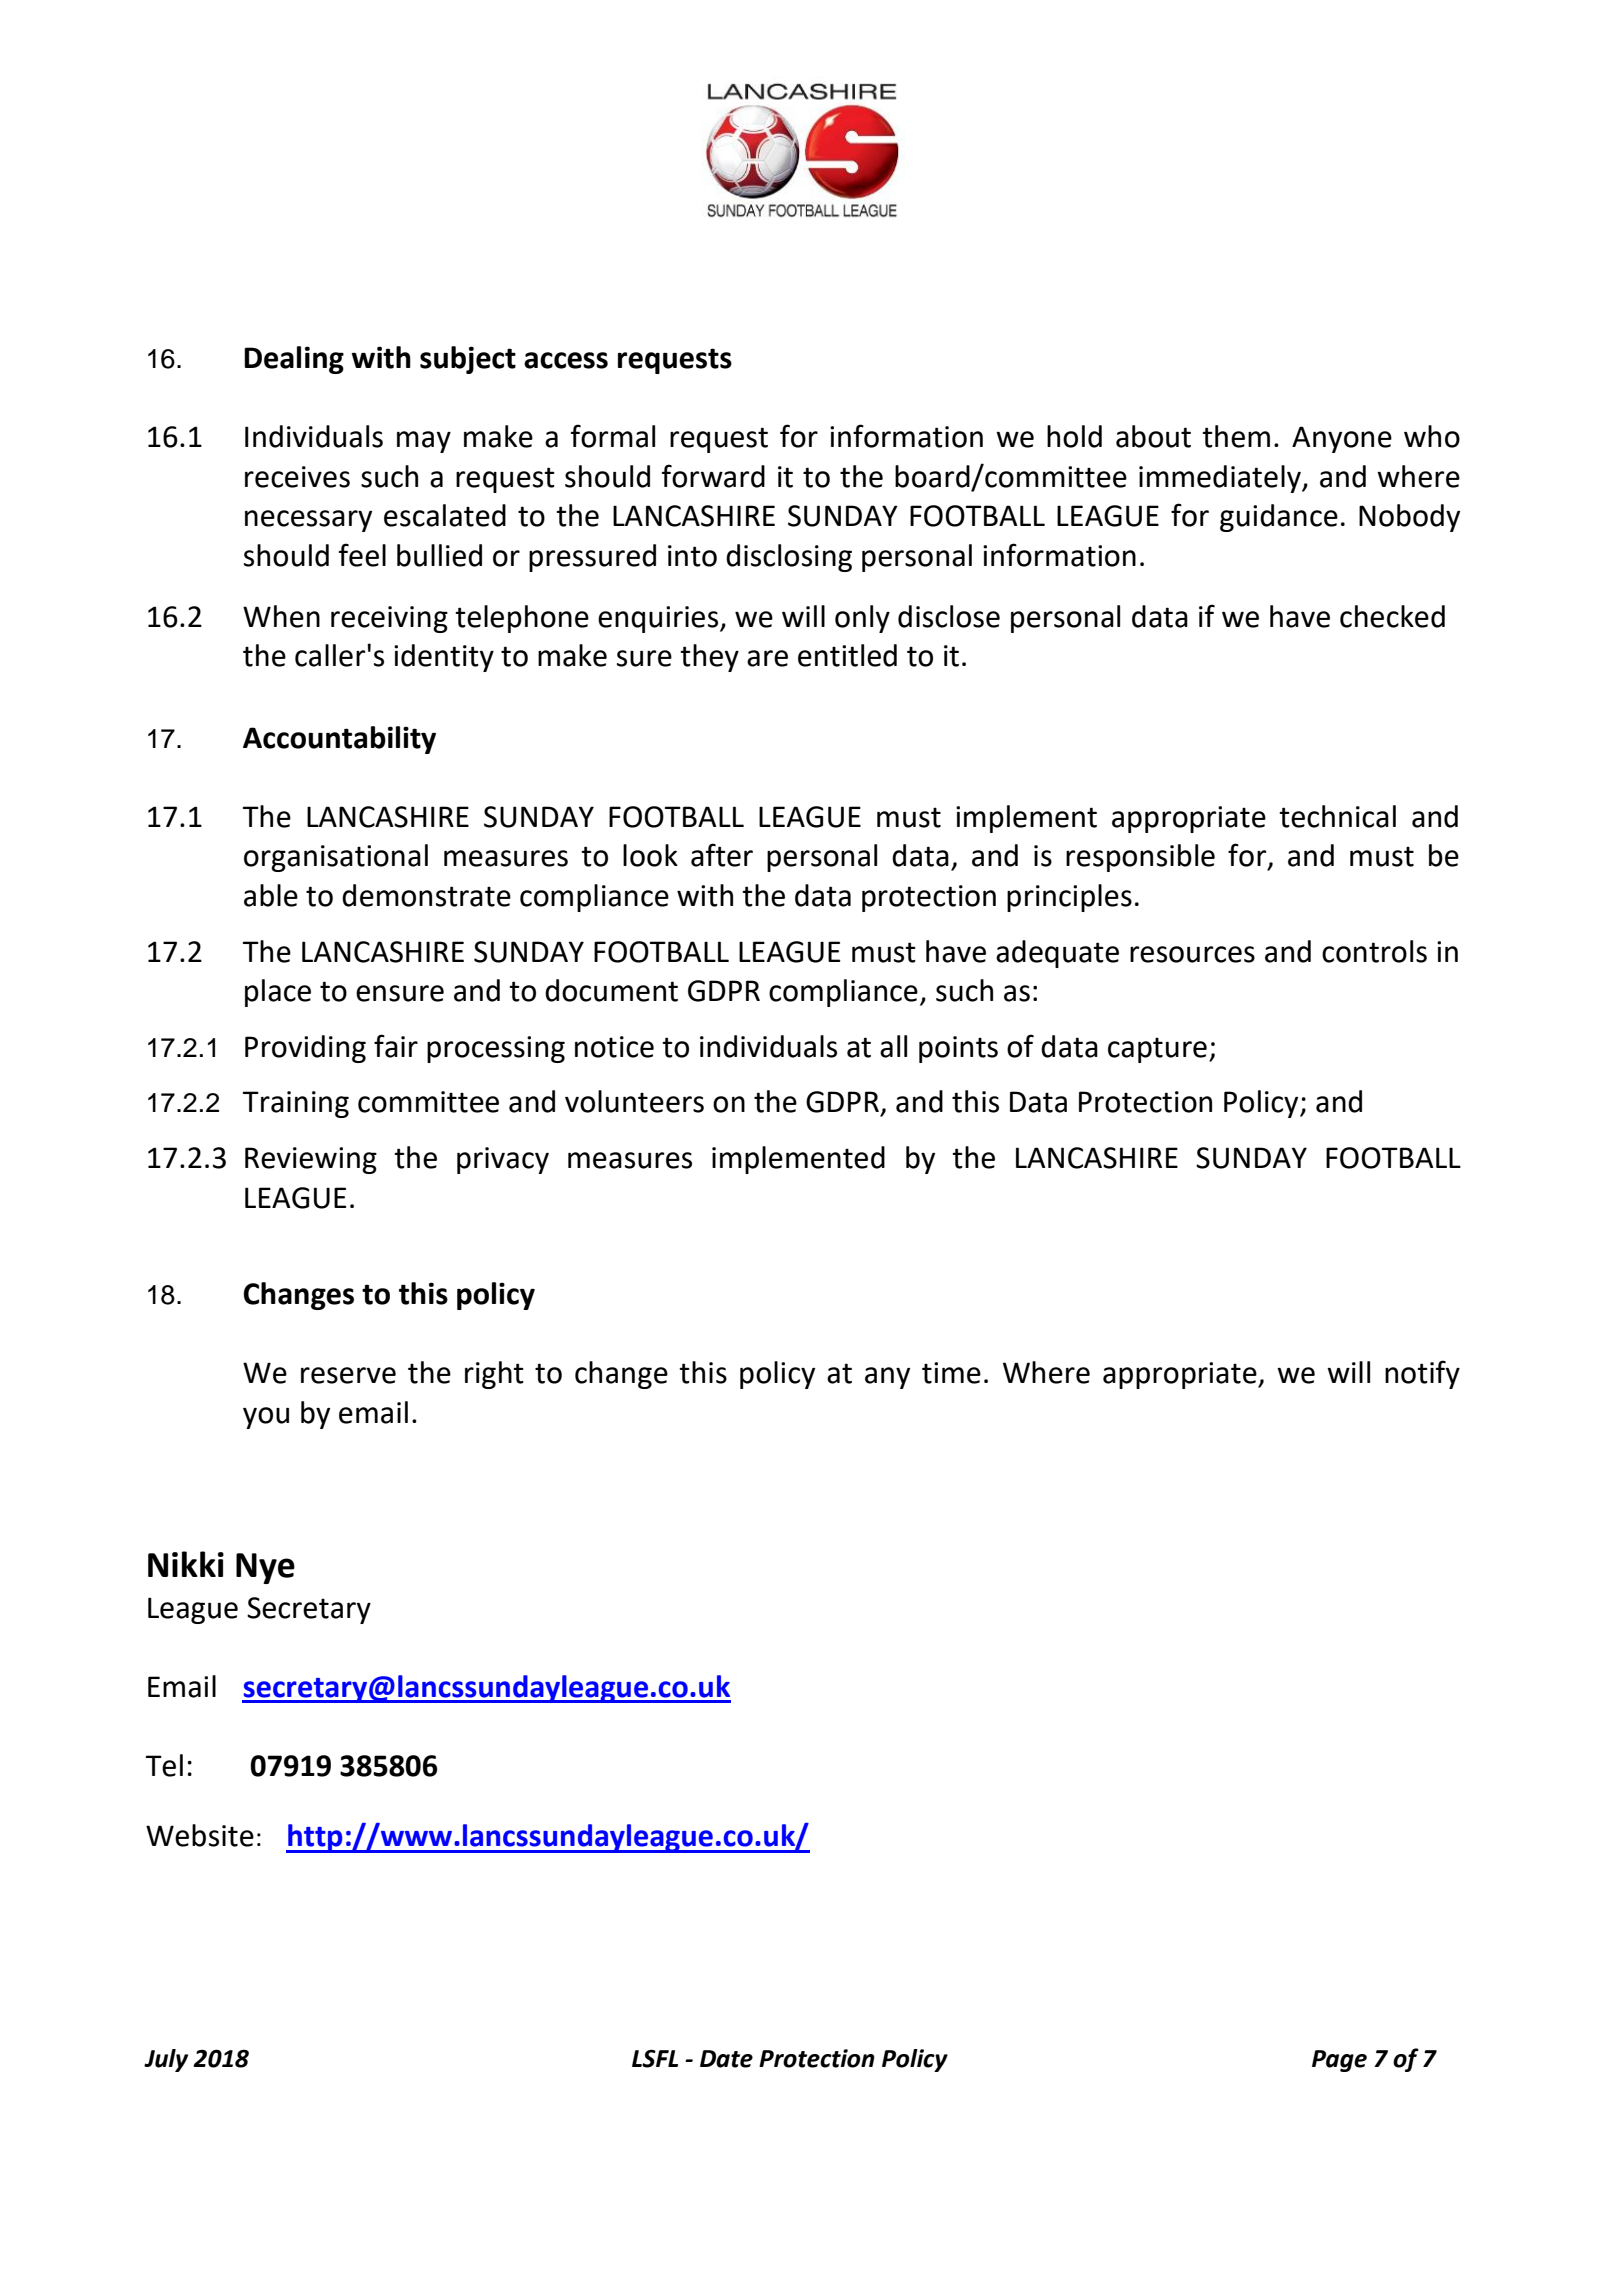 The image size is (1606, 2271). What do you see at coordinates (166, 2060) in the image?
I see `July` at bounding box center [166, 2060].
